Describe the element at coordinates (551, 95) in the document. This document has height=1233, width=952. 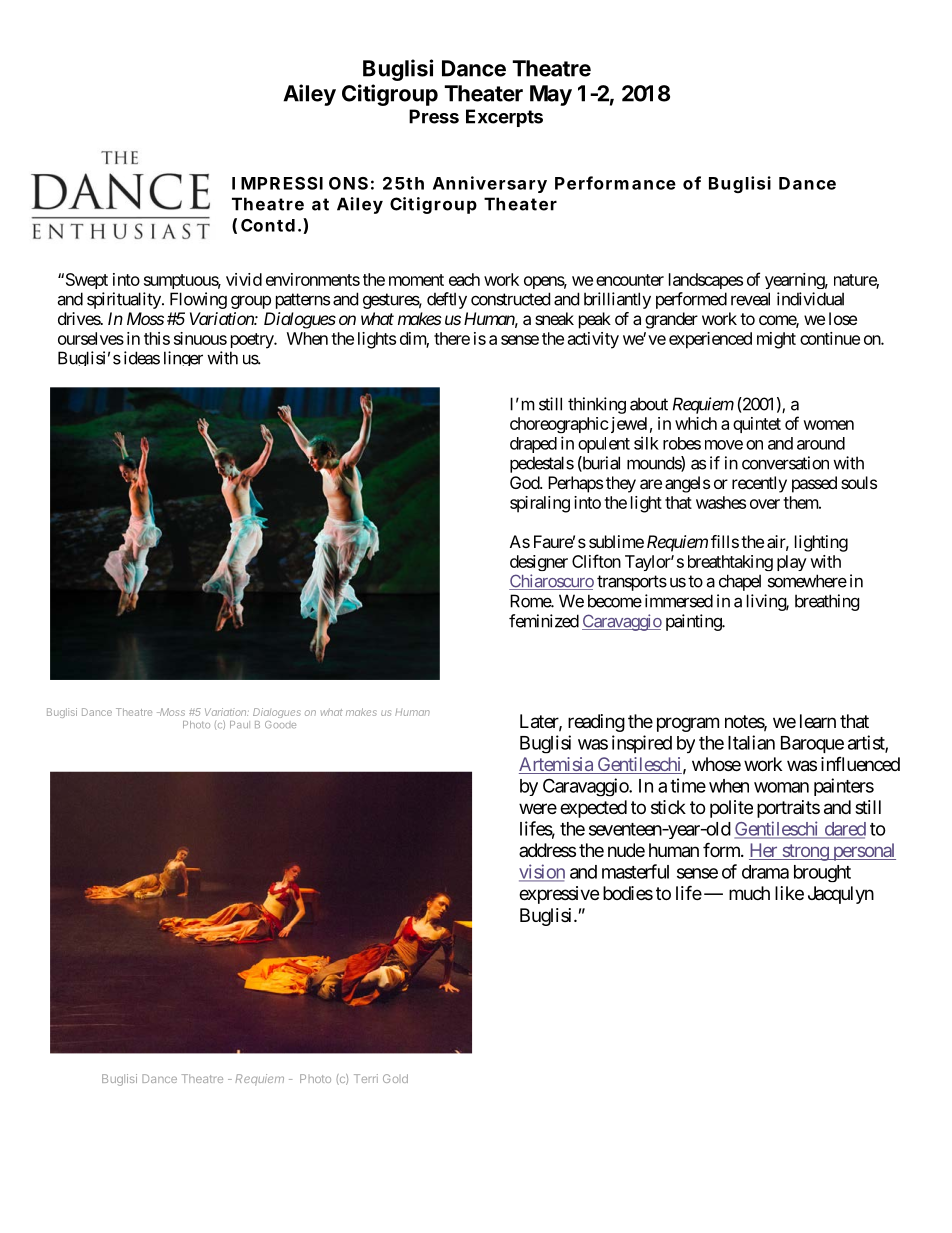
I see `May` at that location.
